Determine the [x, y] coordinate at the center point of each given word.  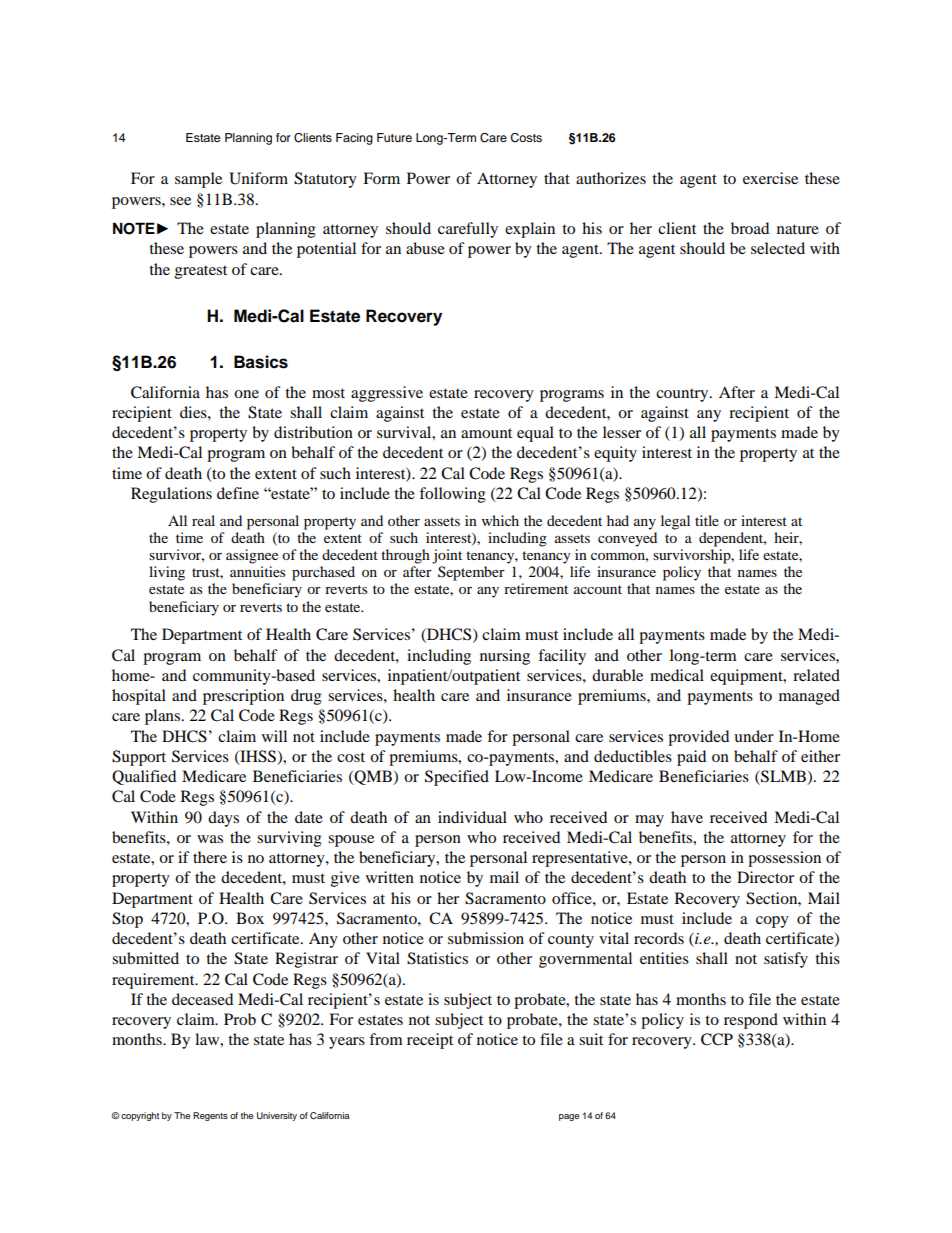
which [500, 520]
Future [394, 137]
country [683, 395]
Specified [457, 778]
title [707, 520]
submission [486, 938]
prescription [243, 697]
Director [765, 877]
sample [198, 180]
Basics [261, 362]
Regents [210, 1116]
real [203, 520]
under [754, 736]
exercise [770, 178]
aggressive [387, 394]
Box [250, 918]
